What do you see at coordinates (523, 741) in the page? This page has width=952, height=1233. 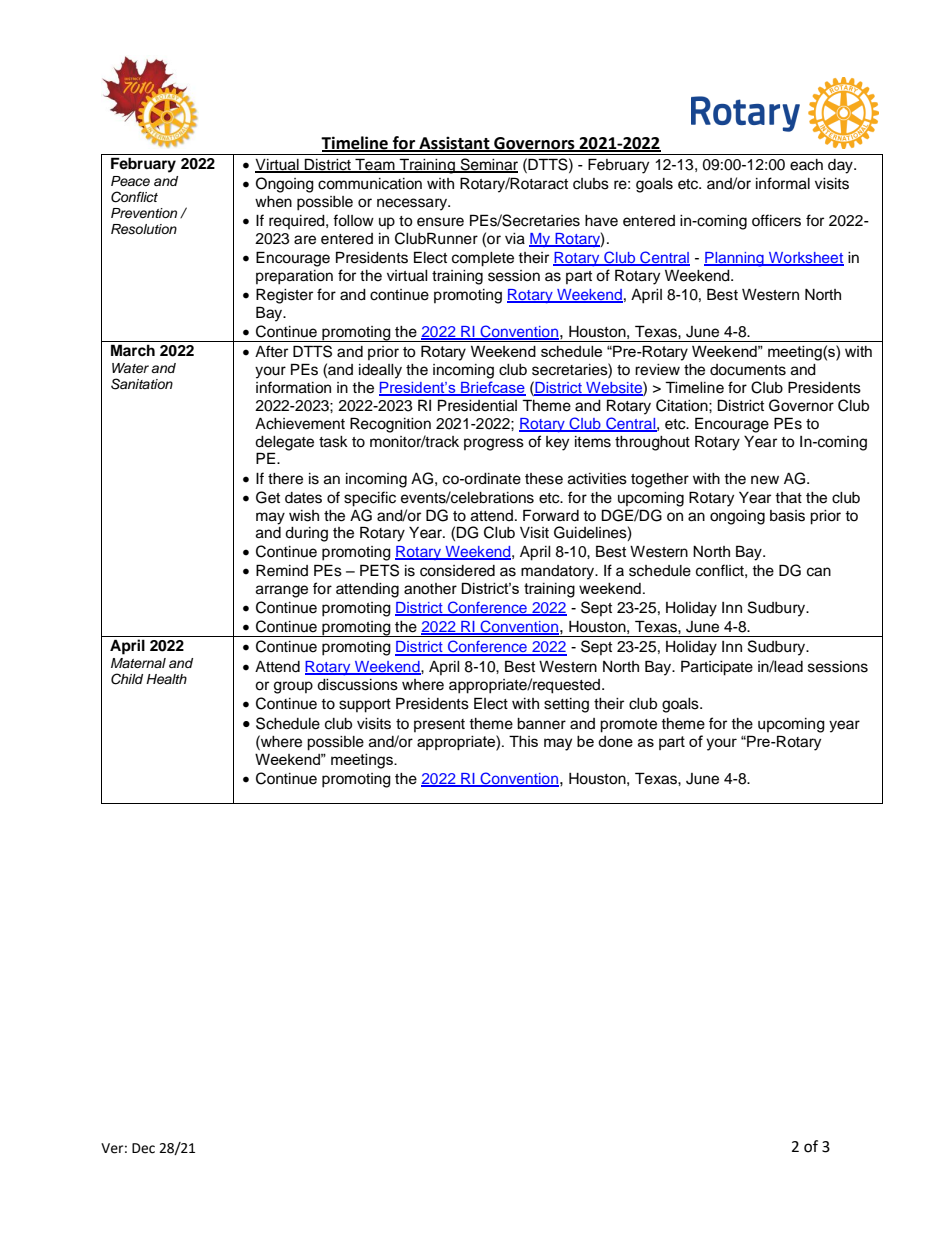 I see `This` at bounding box center [523, 741].
